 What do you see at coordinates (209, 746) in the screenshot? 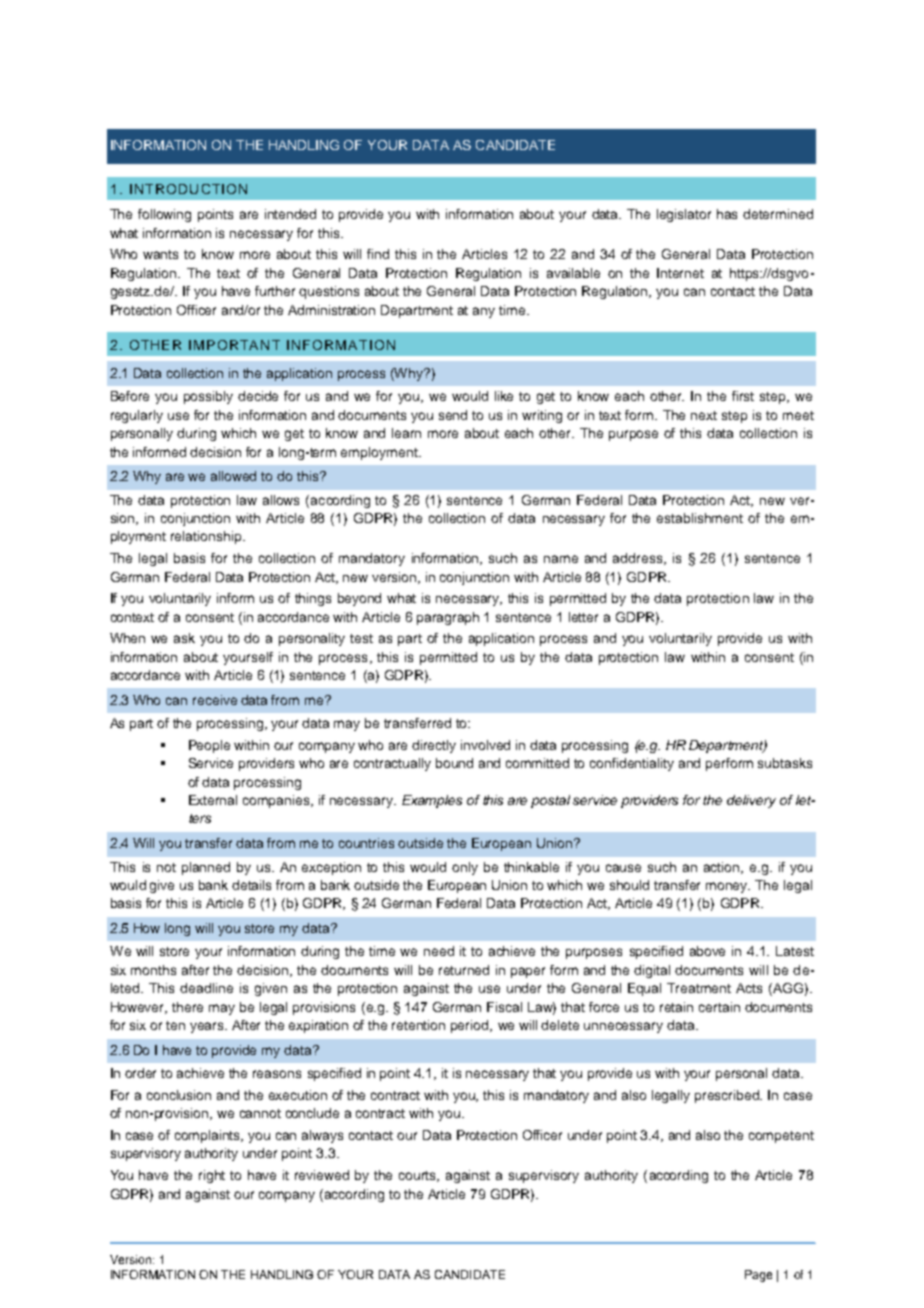
I see `People` at bounding box center [209, 746].
